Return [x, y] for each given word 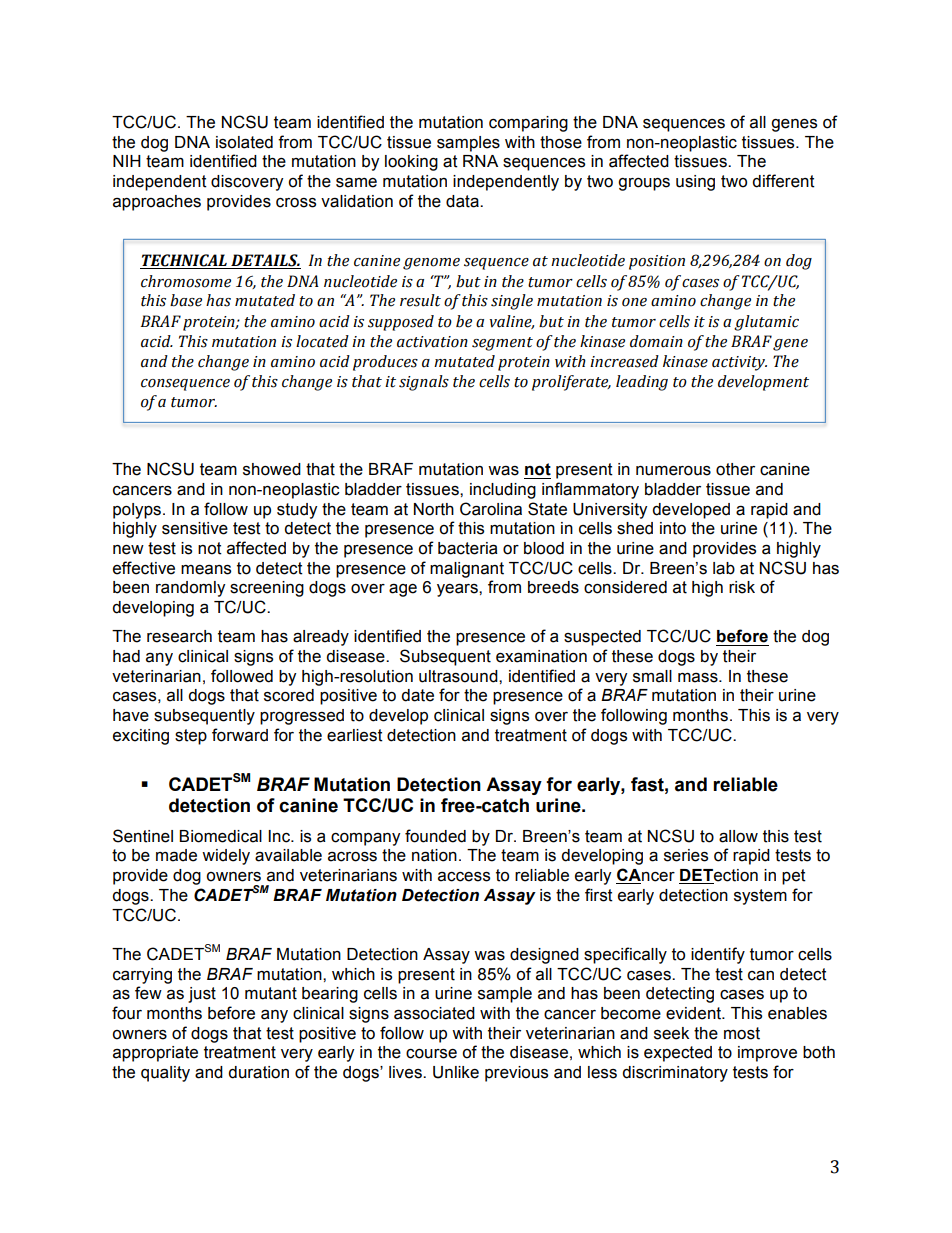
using [695, 183]
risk [742, 587]
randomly [190, 589]
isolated [244, 142]
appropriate [155, 1054]
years [458, 590]
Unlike [456, 1072]
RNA [480, 161]
